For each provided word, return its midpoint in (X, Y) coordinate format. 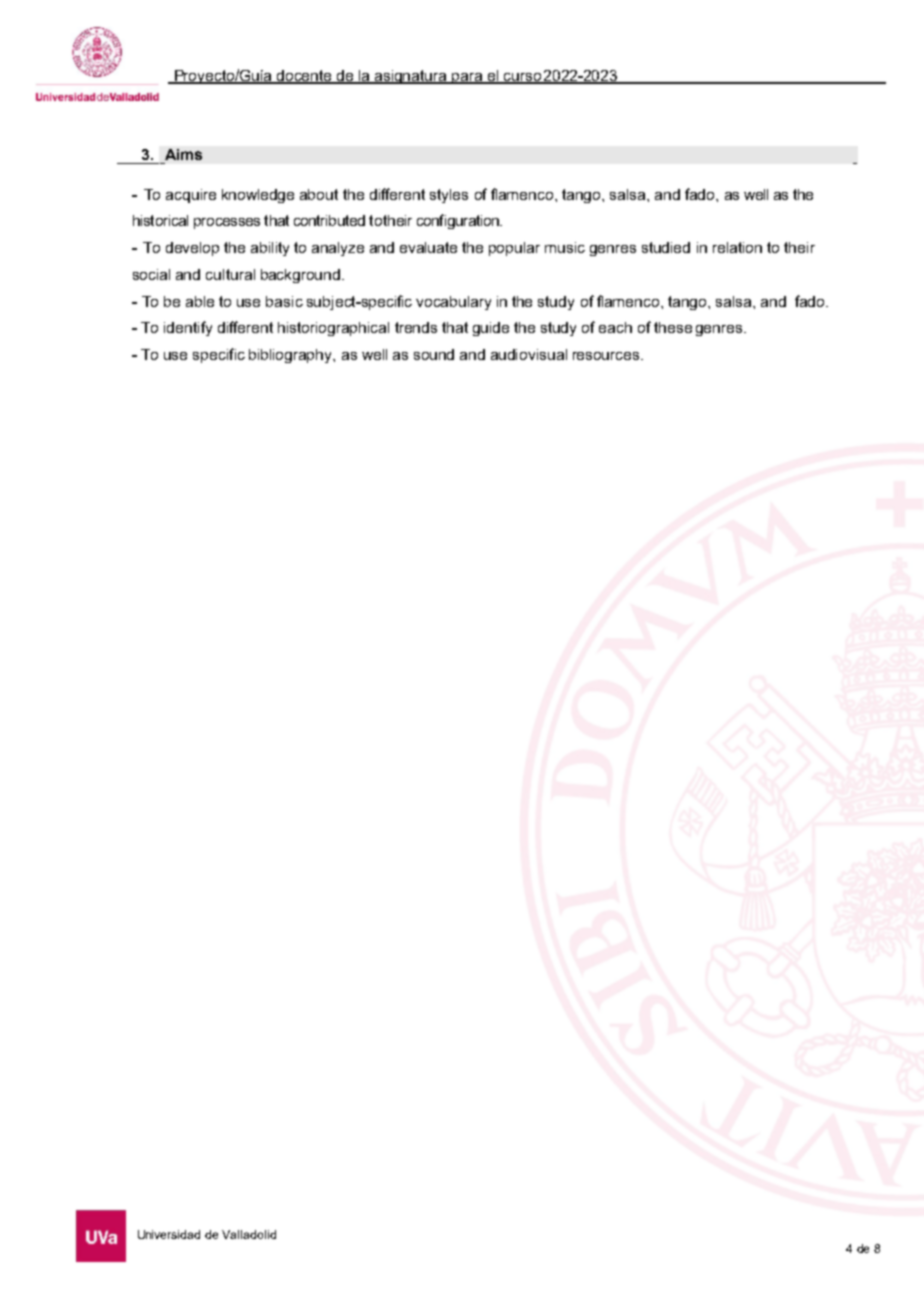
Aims (183, 154)
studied (666, 247)
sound (434, 354)
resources (607, 356)
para (467, 78)
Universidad (169, 1234)
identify (188, 328)
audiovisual (529, 354)
